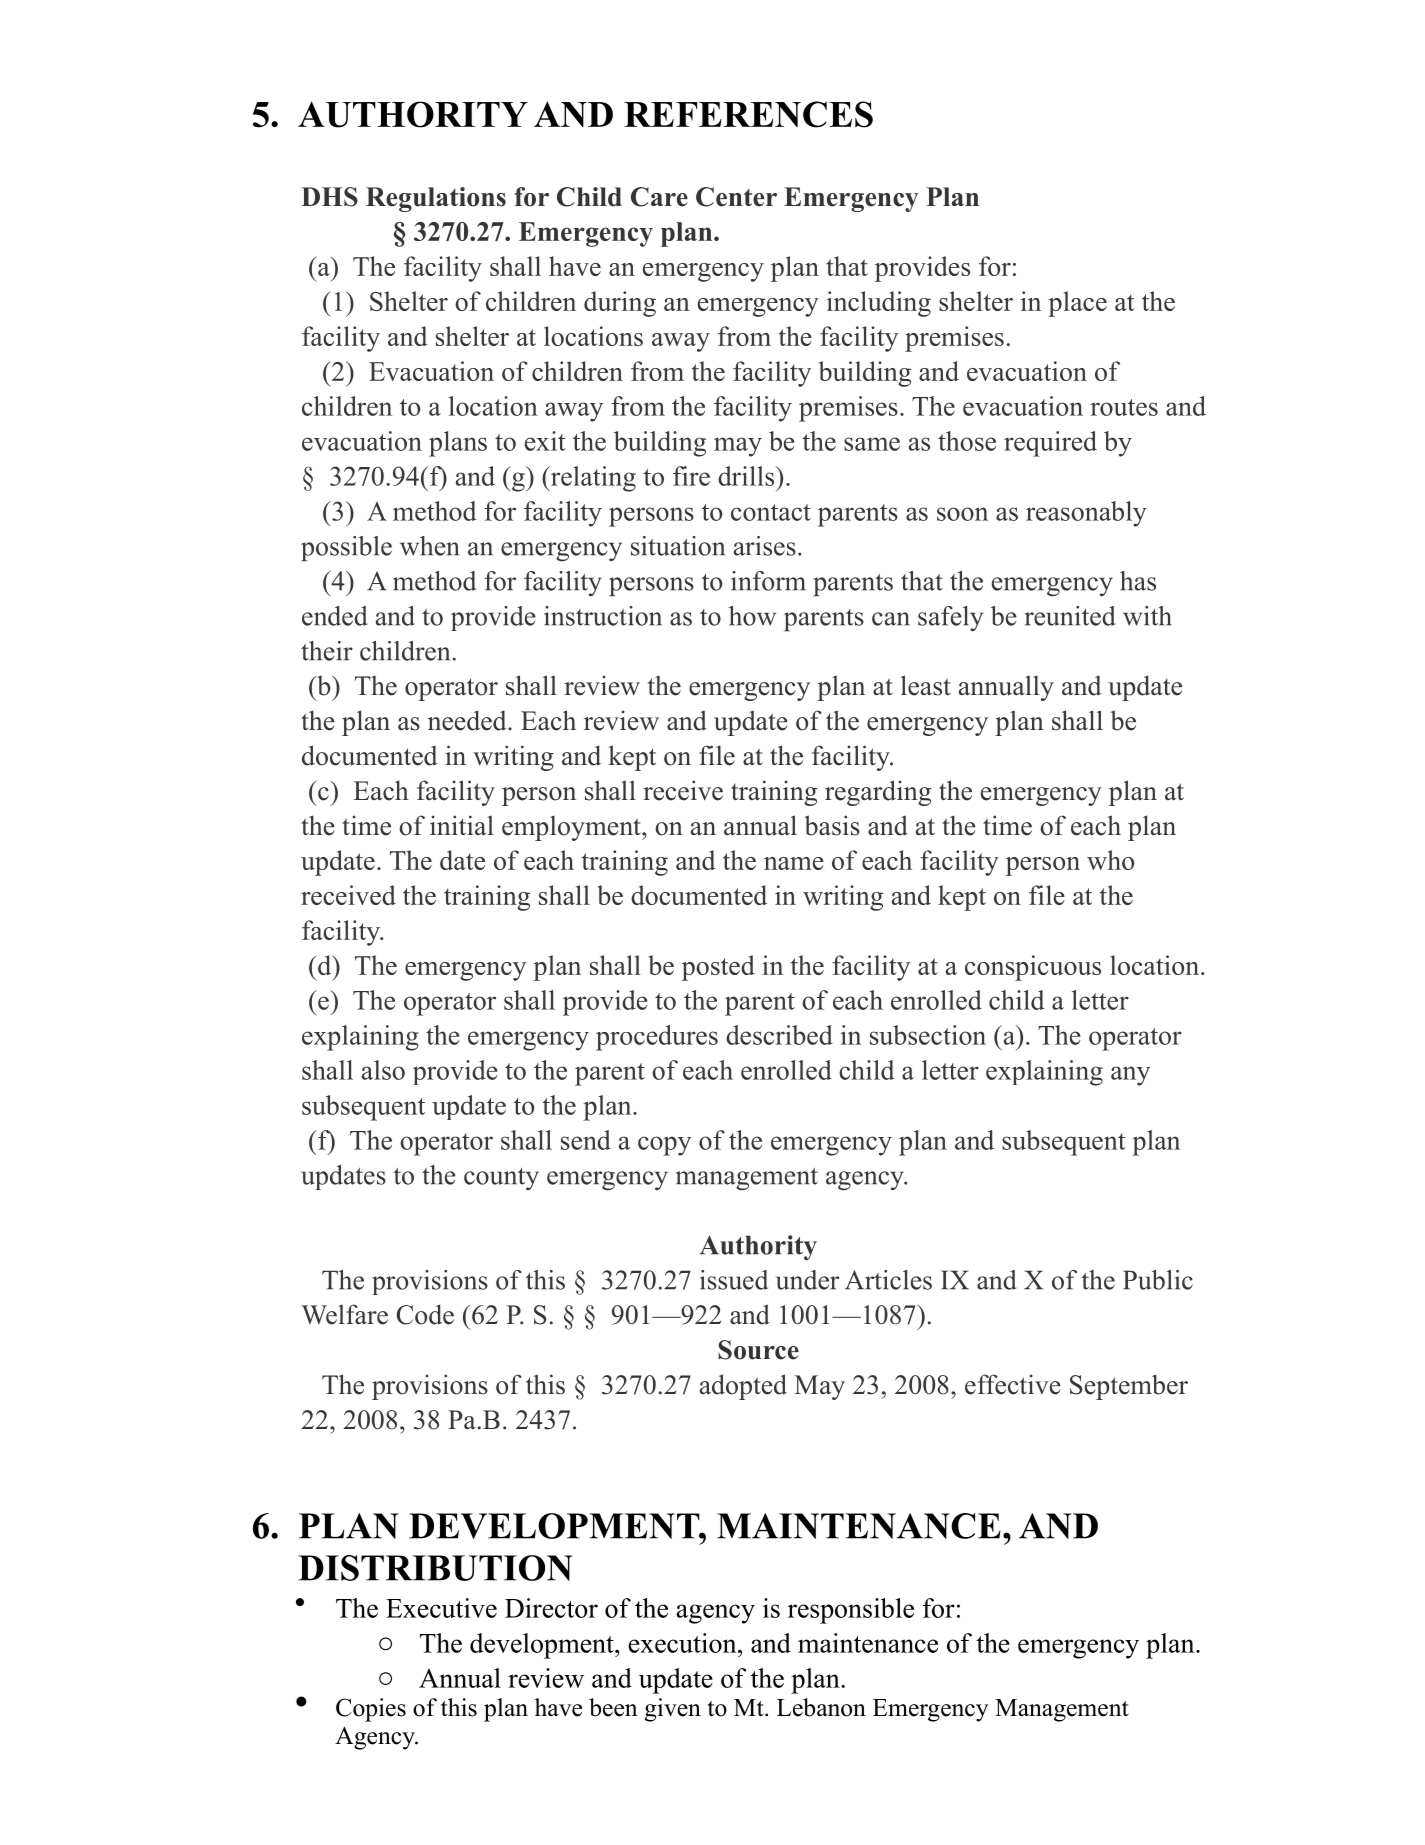 Image resolution: width=1425 pixels, height=1845 pixels. I want to click on conspicuous, so click(1033, 968).
